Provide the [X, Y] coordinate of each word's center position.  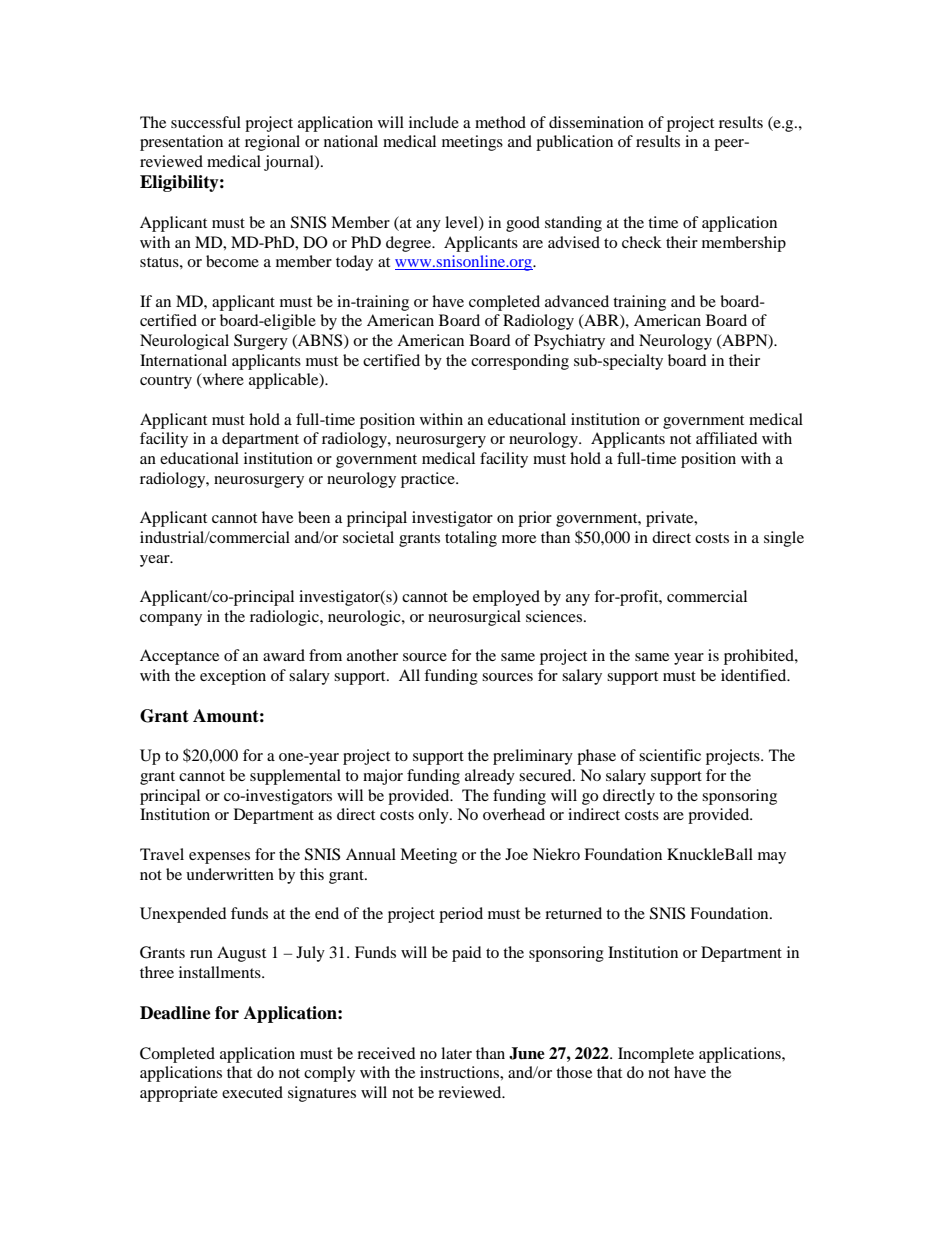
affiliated [727, 438]
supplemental [295, 777]
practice [429, 480]
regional [272, 143]
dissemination [596, 122]
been [314, 517]
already [490, 777]
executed [252, 1092]
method [500, 122]
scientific [670, 755]
